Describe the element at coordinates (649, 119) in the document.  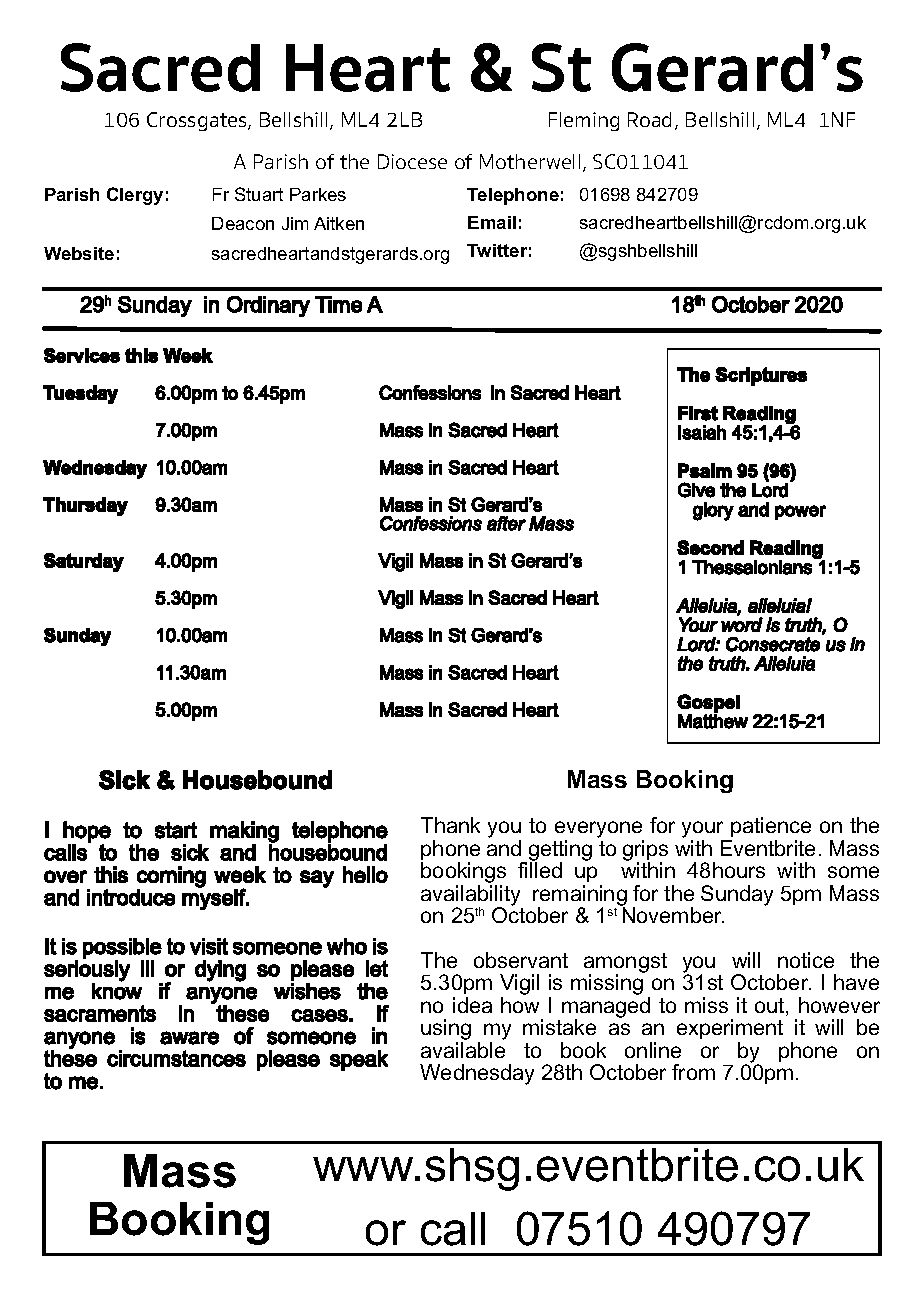
I see `Road` at that location.
